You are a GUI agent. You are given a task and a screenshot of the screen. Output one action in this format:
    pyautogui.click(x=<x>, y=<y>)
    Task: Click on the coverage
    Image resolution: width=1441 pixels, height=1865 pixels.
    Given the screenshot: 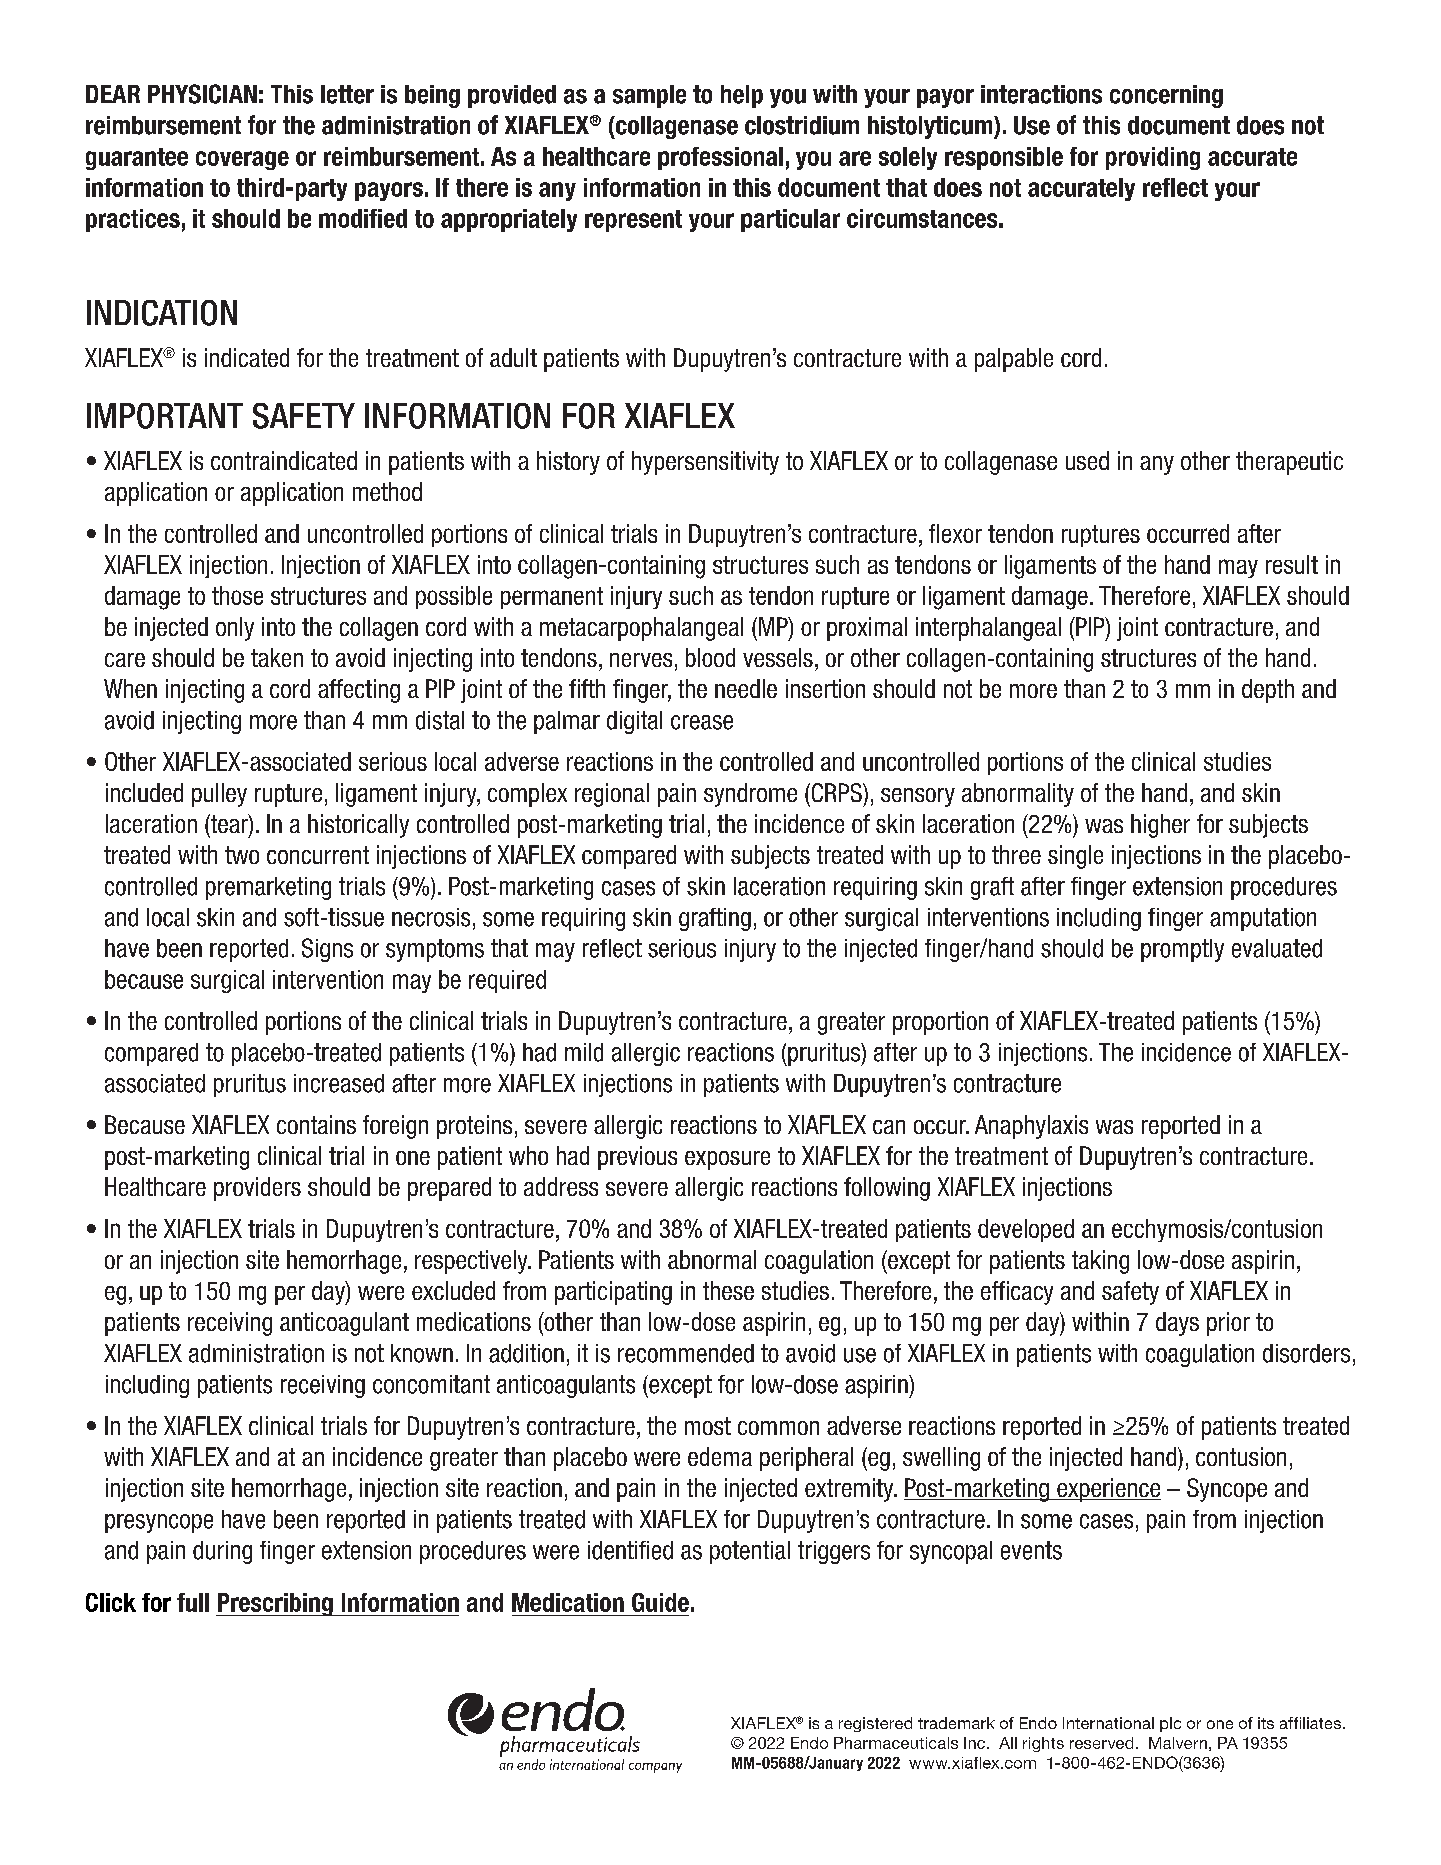 What is the action you would take?
    pyautogui.click(x=242, y=160)
